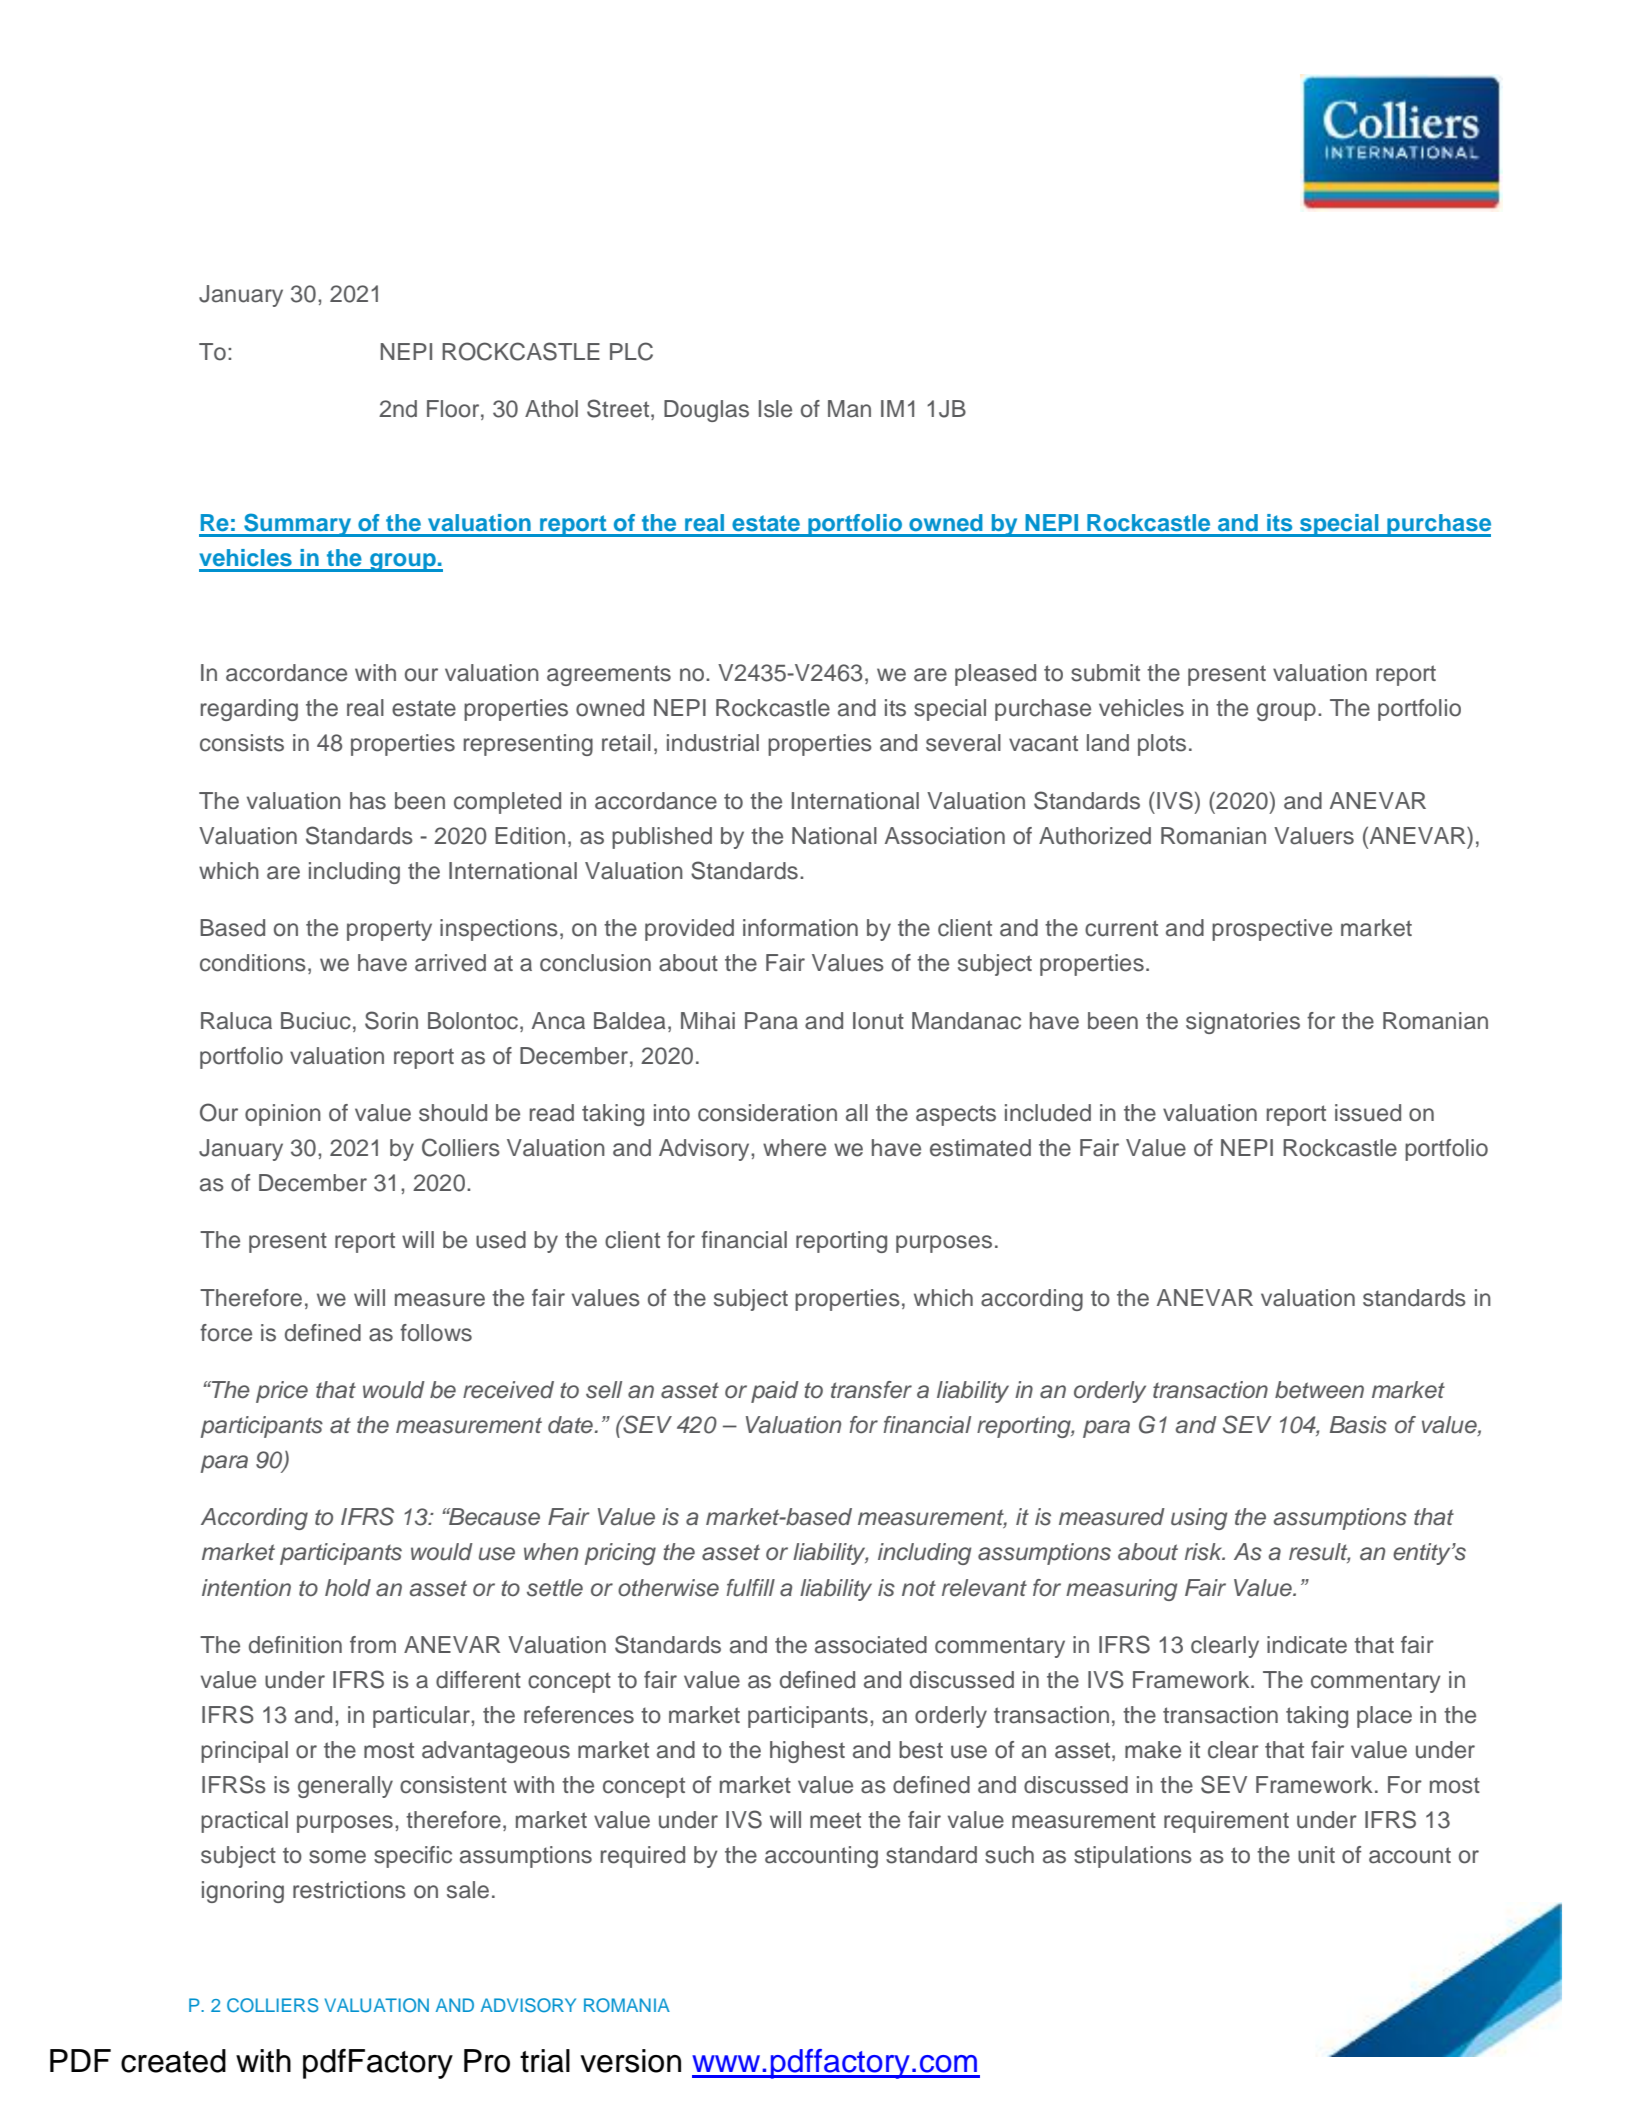 The width and height of the page is (1626, 2104). I want to click on issued, so click(1368, 1113).
